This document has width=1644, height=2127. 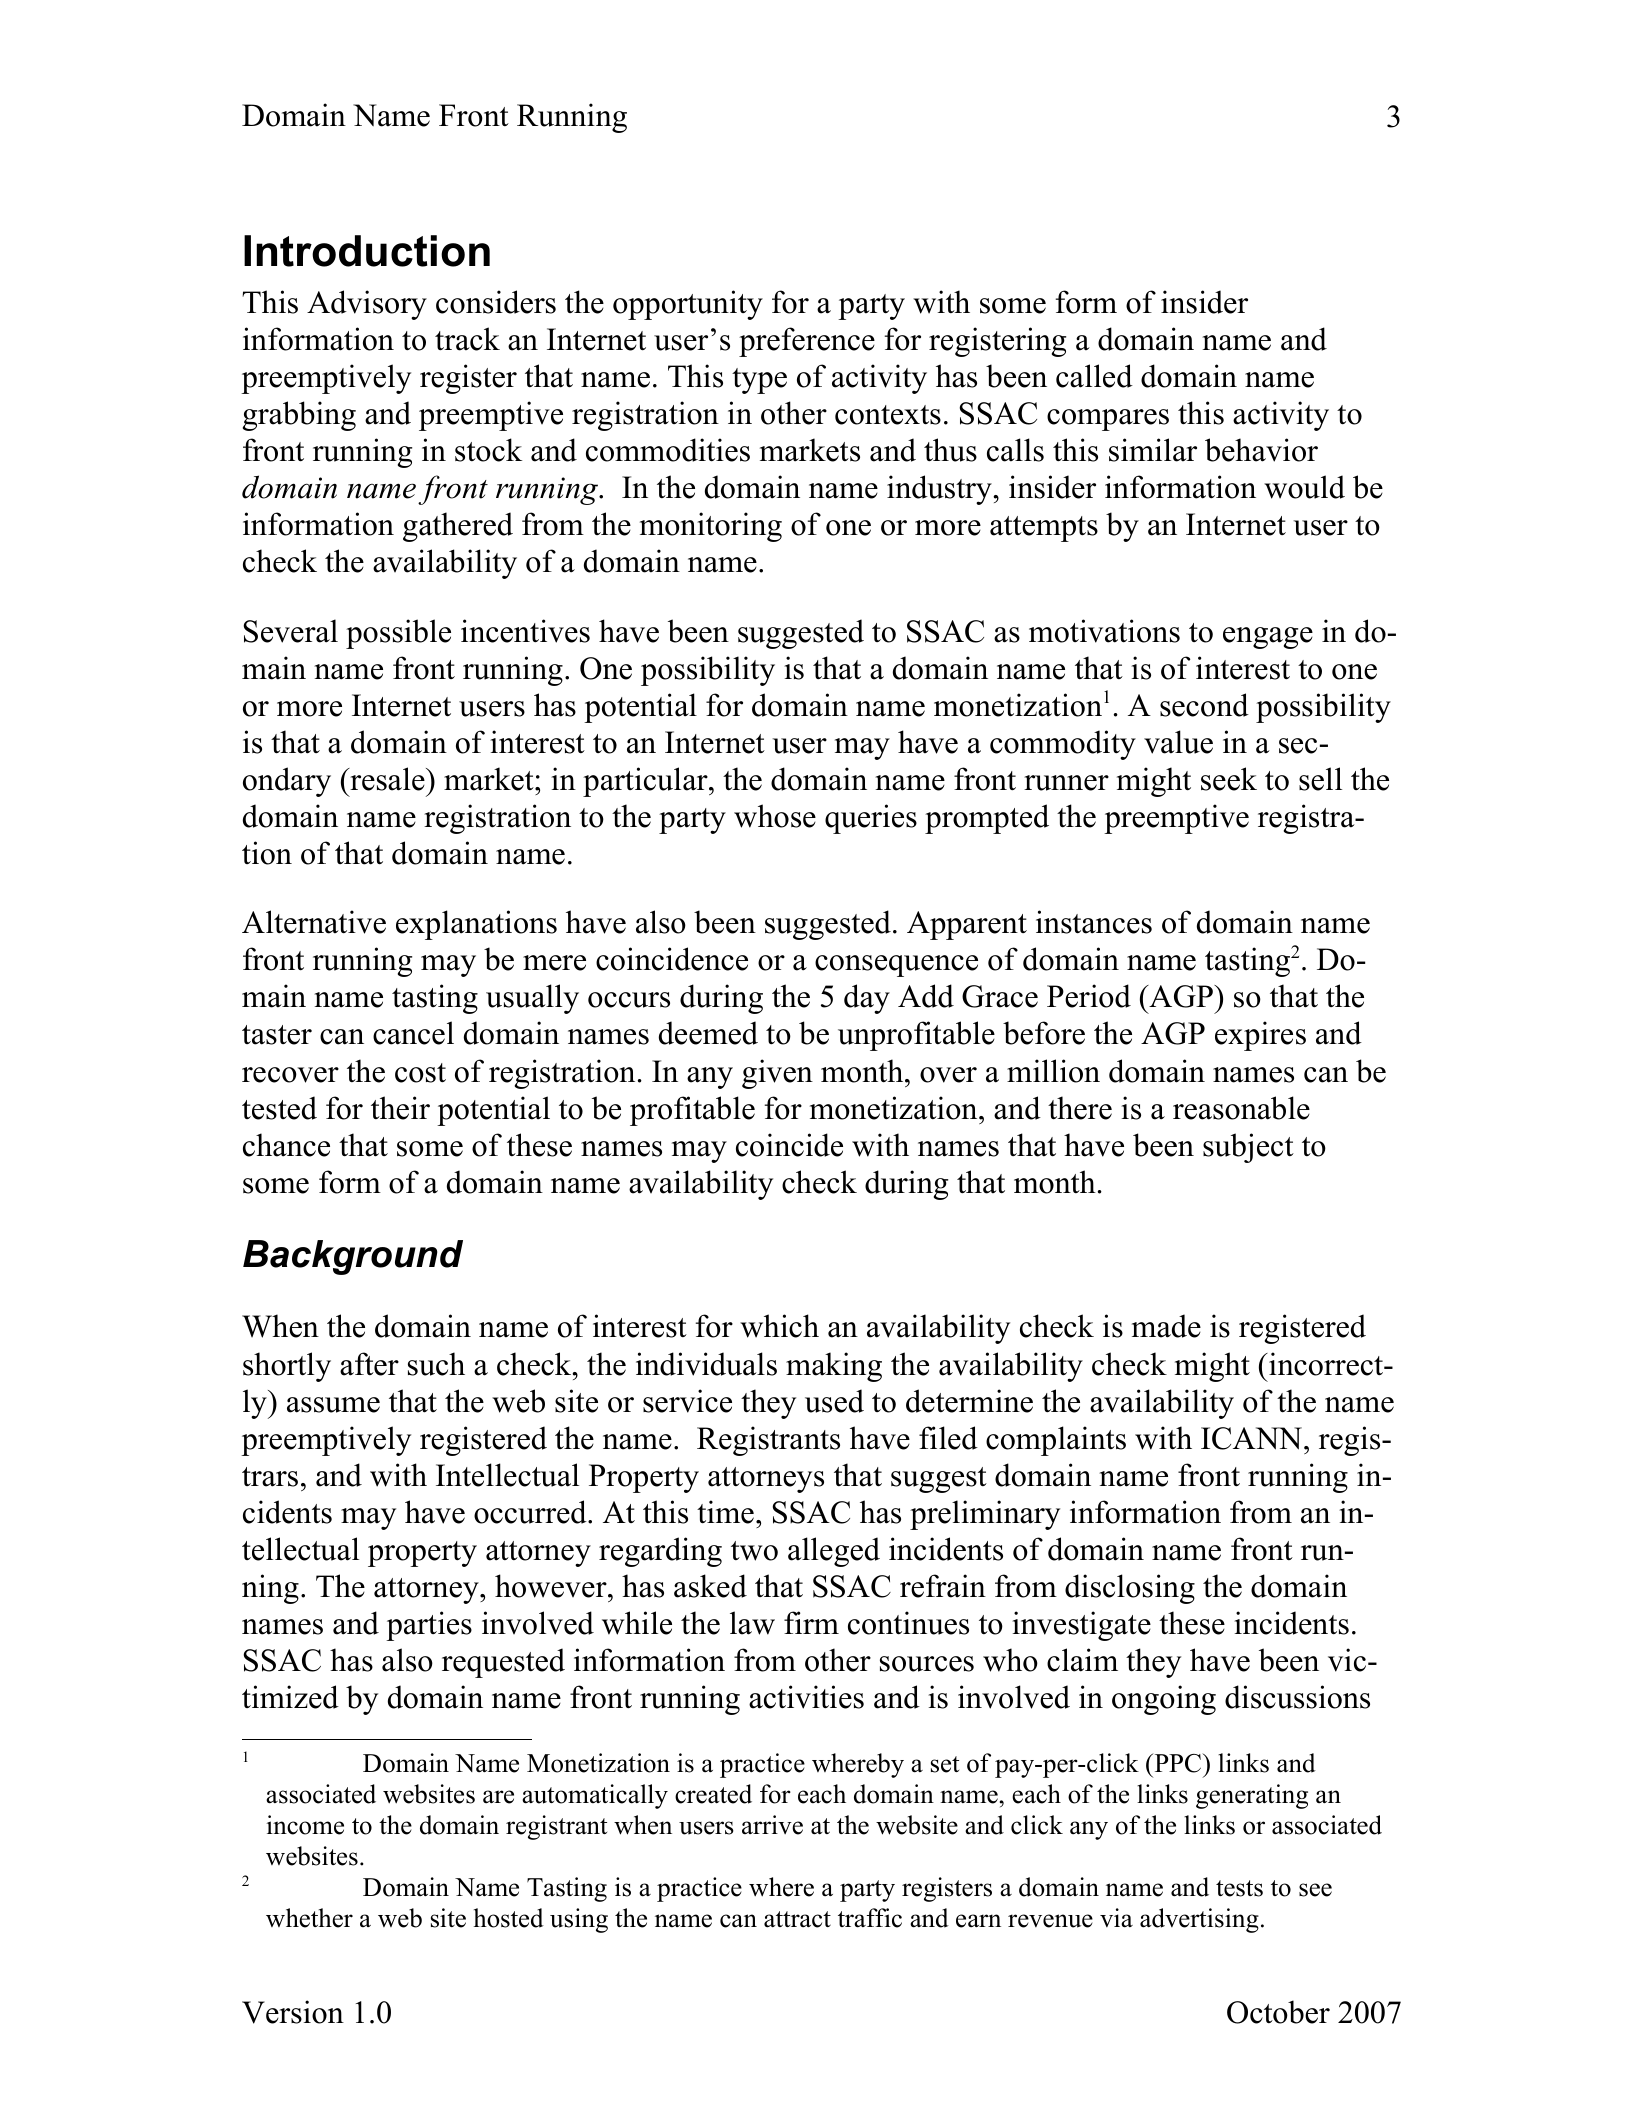 I want to click on parties, so click(x=429, y=1626).
